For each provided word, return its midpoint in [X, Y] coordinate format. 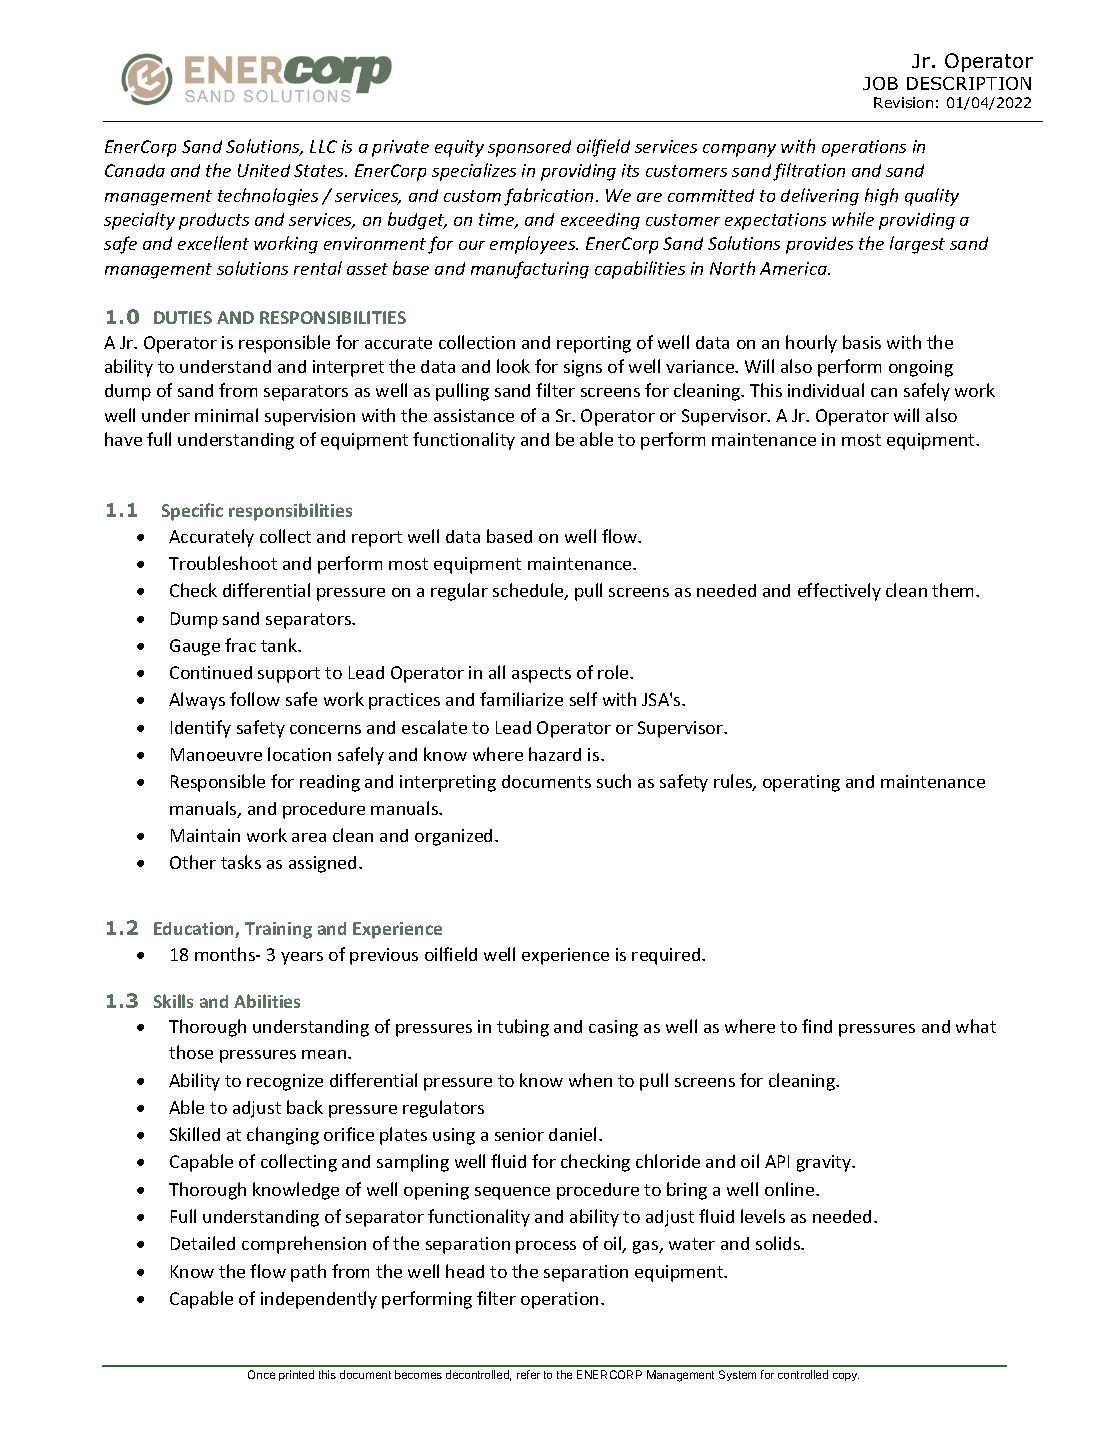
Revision [903, 102]
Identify [201, 729]
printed [296, 1375]
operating [801, 783]
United [264, 170]
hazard [555, 754]
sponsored [529, 148]
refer [528, 1374]
